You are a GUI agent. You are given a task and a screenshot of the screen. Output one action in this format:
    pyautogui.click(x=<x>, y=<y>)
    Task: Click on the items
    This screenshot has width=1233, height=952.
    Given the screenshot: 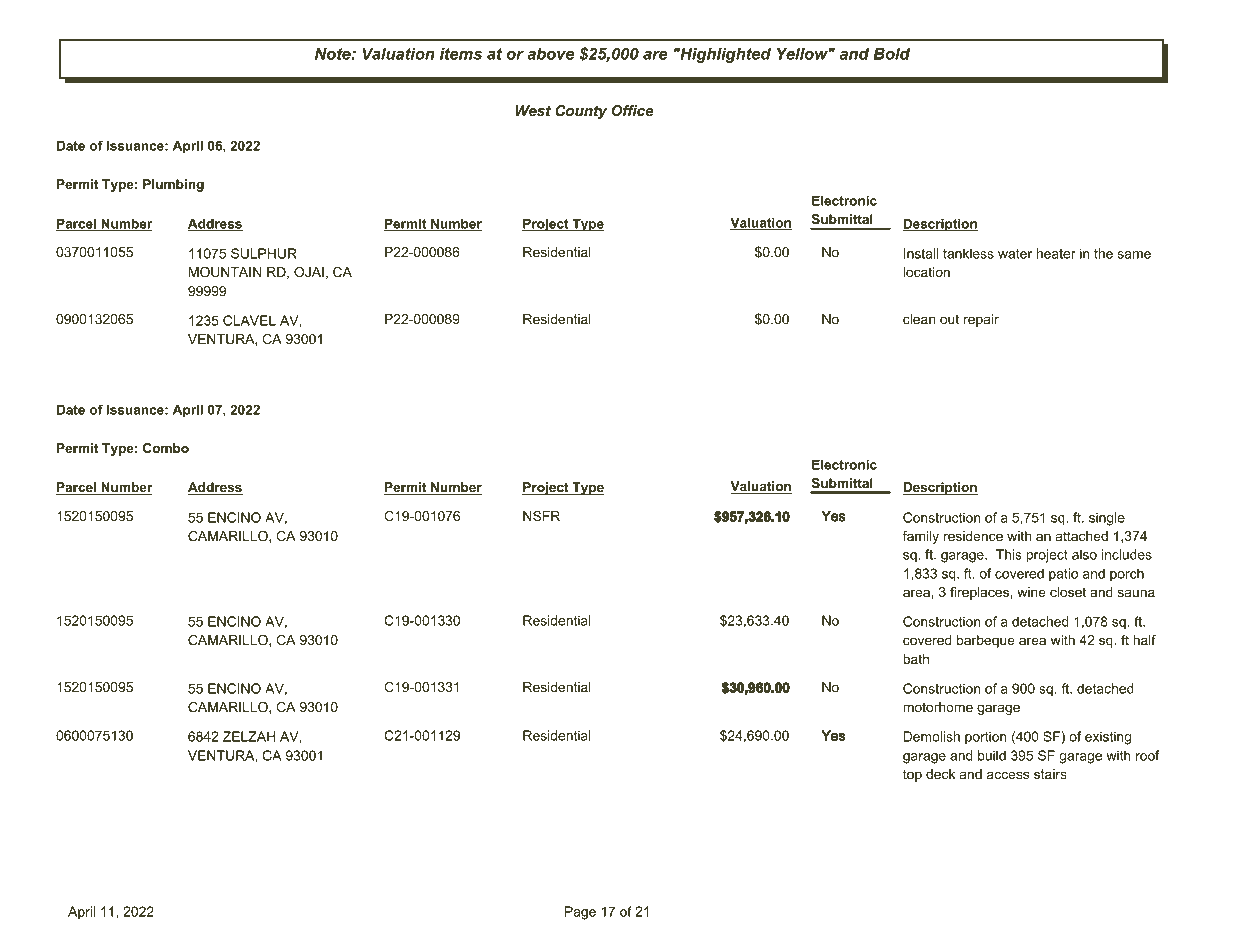 What is the action you would take?
    pyautogui.click(x=461, y=53)
